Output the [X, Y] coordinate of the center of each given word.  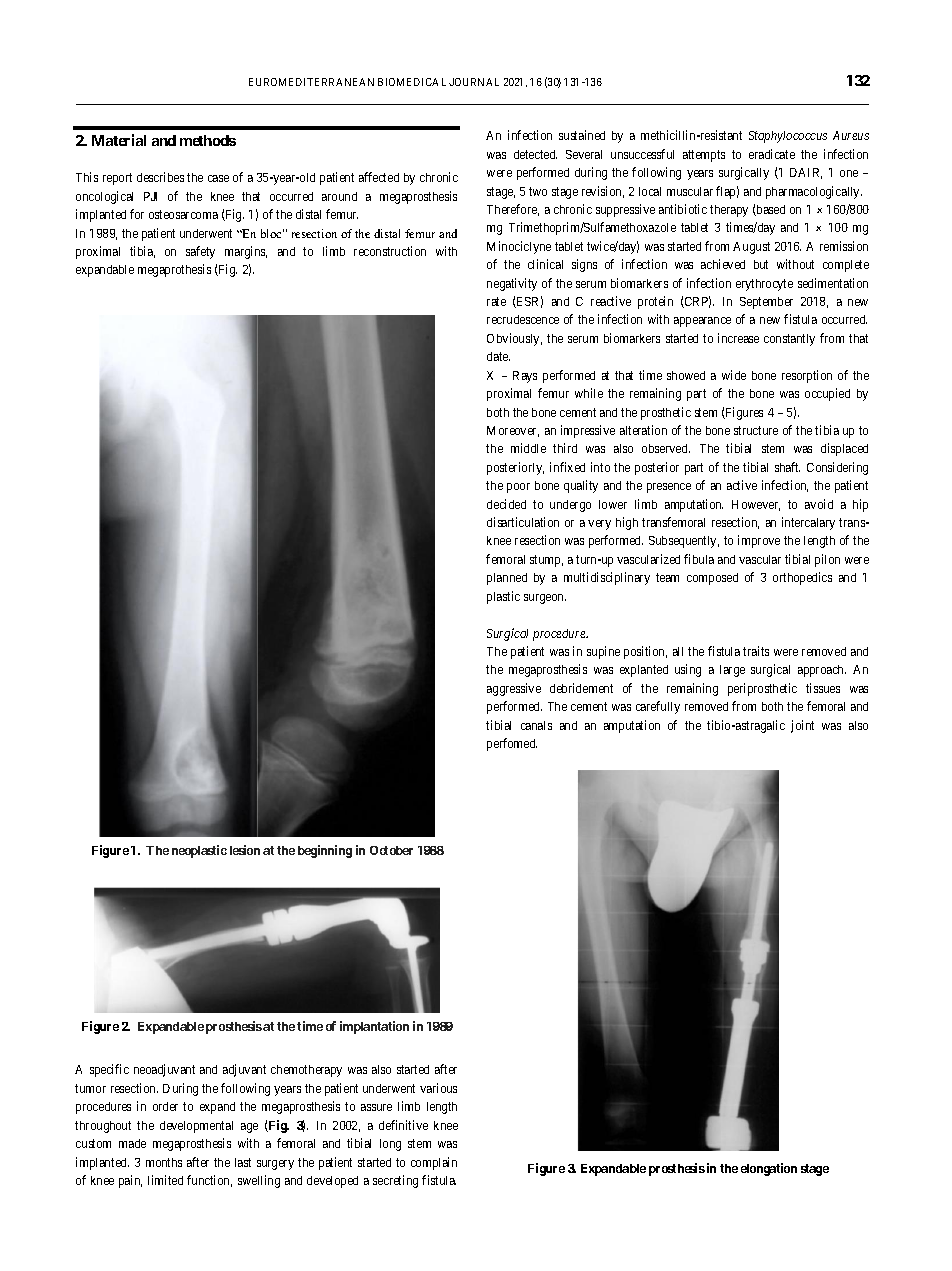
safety [200, 252]
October [391, 850]
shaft [787, 467]
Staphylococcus [788, 137]
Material [119, 140]
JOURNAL [474, 82]
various [438, 1088]
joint [802, 726]
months [164, 1162]
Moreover [513, 431]
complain [434, 1163]
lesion [245, 850]
